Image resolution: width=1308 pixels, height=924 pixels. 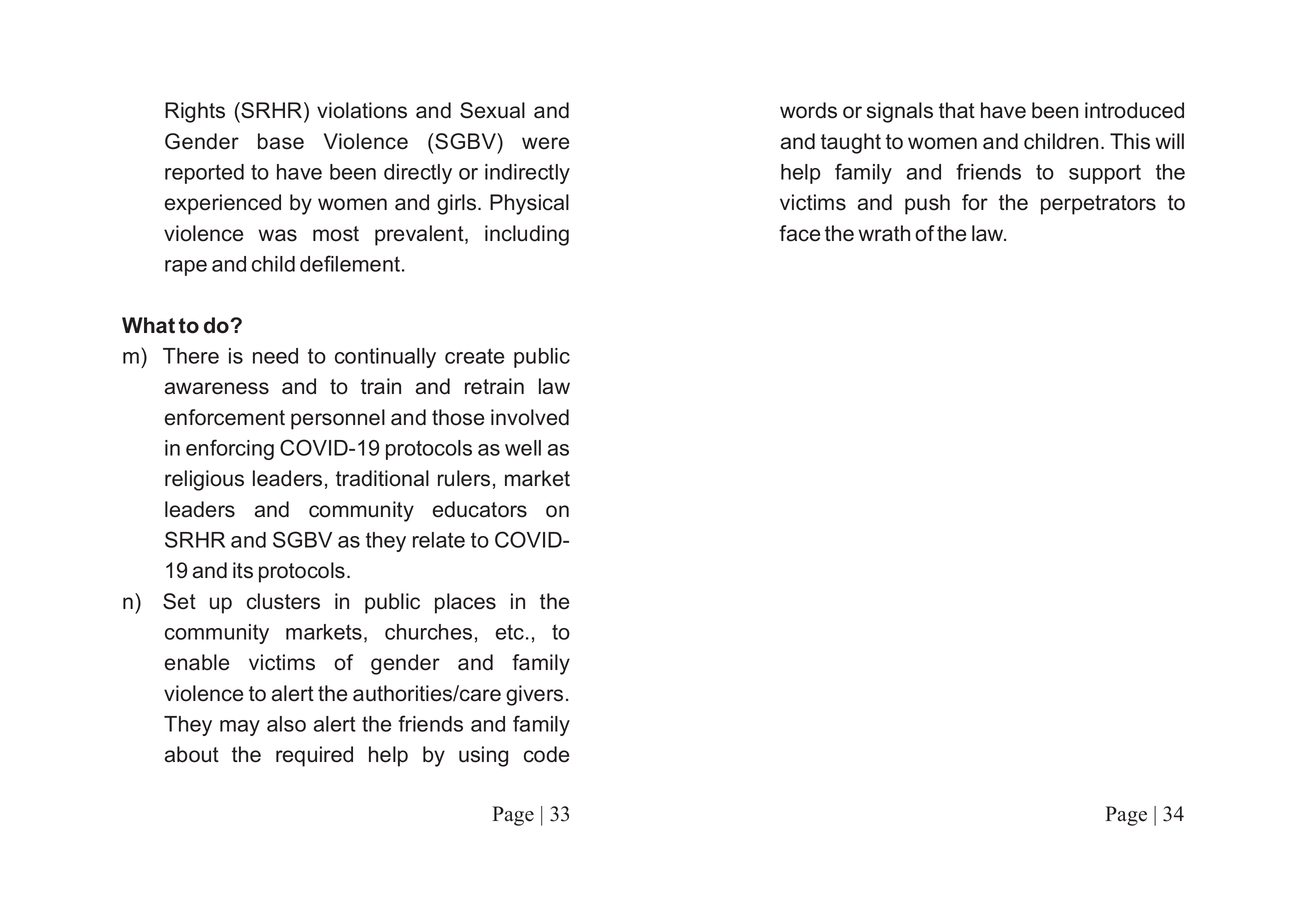 What do you see at coordinates (465, 603) in the screenshot?
I see `places` at bounding box center [465, 603].
